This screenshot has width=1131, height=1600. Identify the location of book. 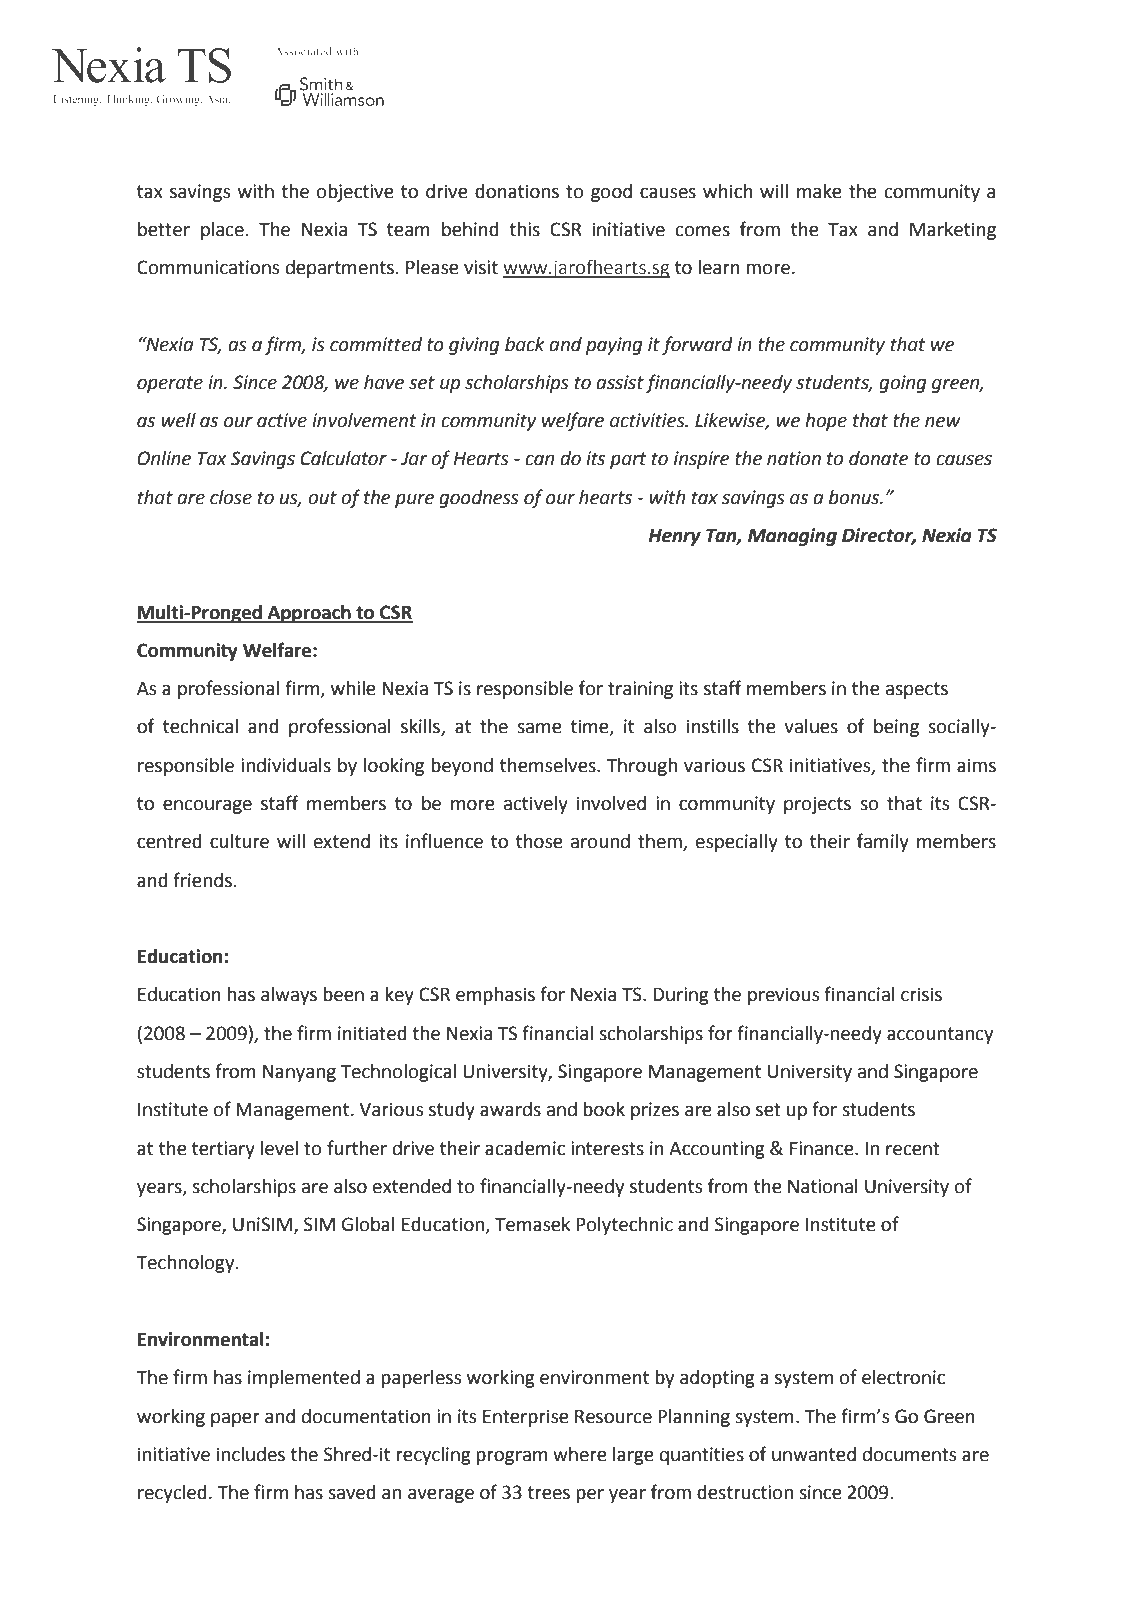
(604, 1109).
